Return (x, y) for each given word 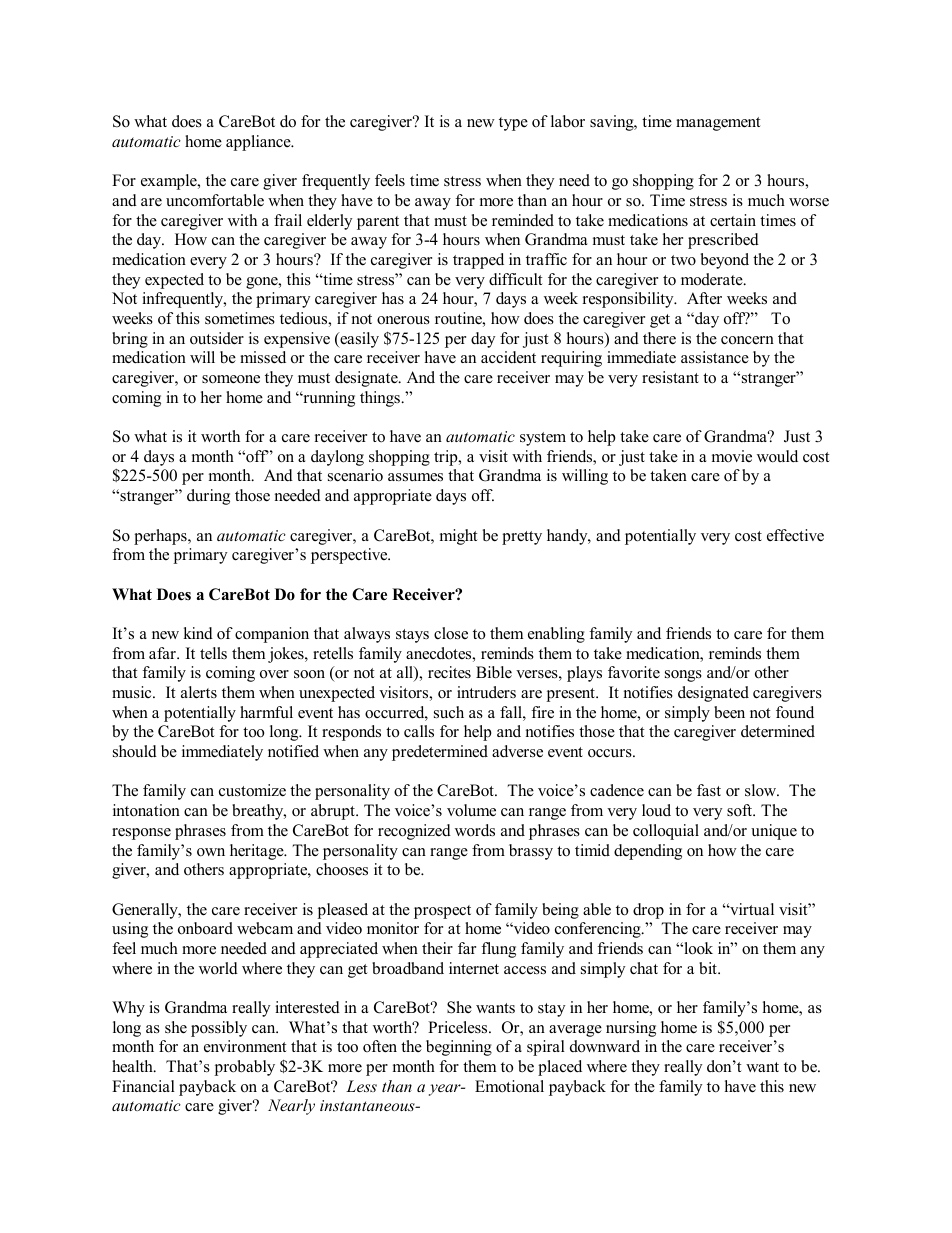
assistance (715, 357)
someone (231, 379)
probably (244, 1068)
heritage (258, 852)
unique (774, 832)
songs (683, 676)
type (513, 124)
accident (508, 357)
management (718, 124)
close (451, 633)
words (475, 830)
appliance (259, 143)
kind (198, 633)
